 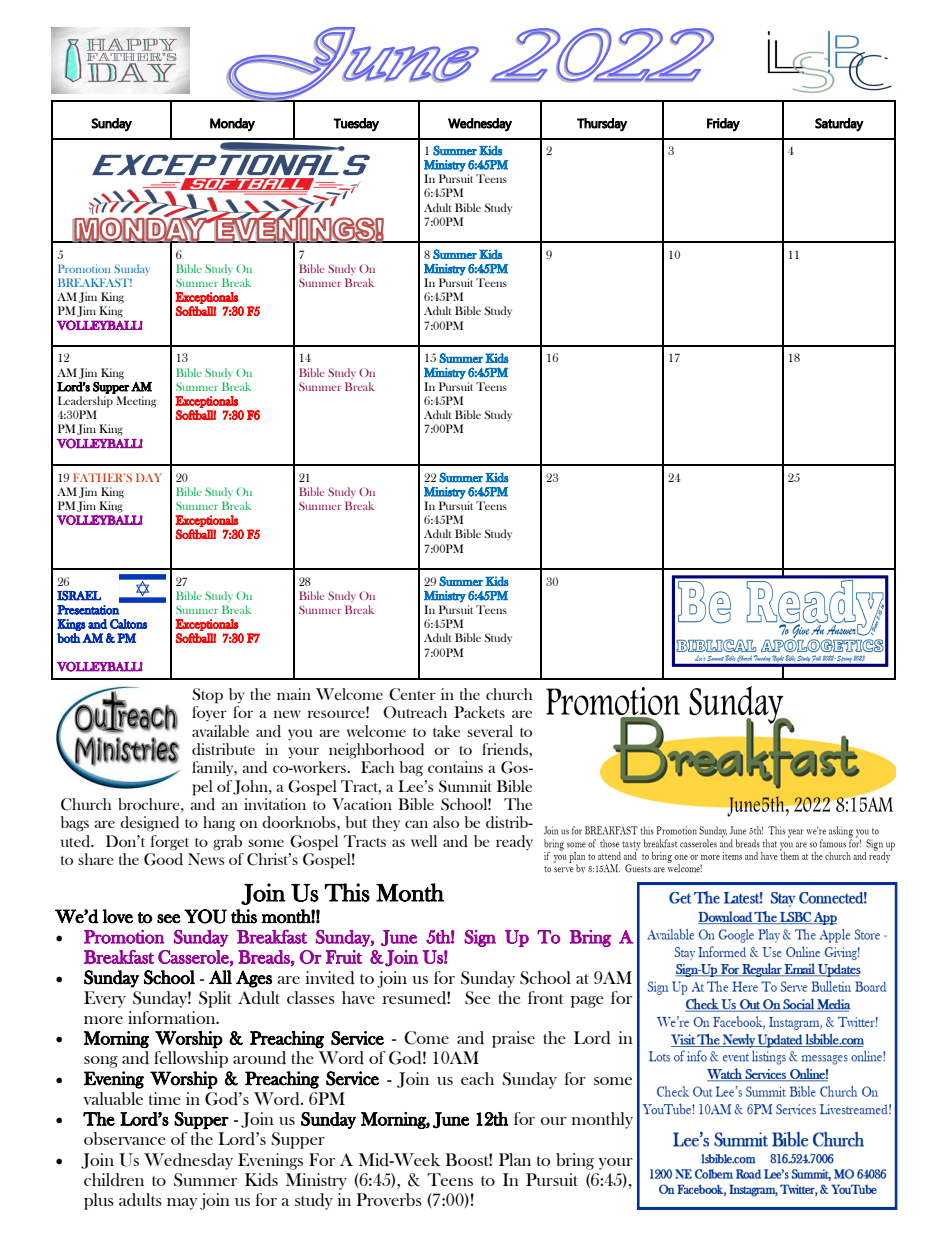 What do you see at coordinates (723, 125) in the screenshot?
I see `Friday` at bounding box center [723, 125].
